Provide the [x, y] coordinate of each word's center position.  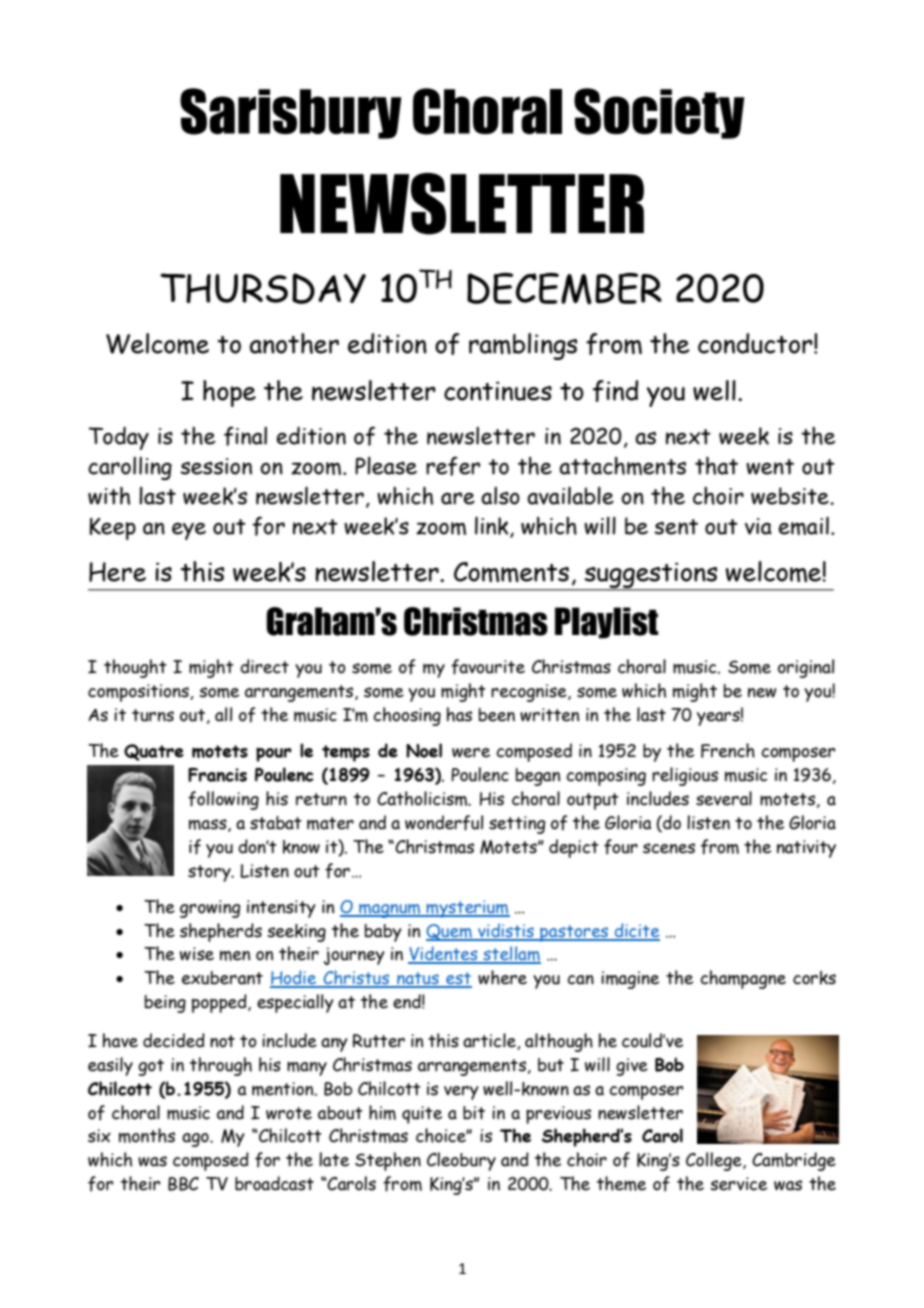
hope [229, 393]
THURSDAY [263, 288]
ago [196, 1140]
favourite [488, 667]
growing [210, 909]
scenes [669, 848]
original [806, 668]
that [716, 466]
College [715, 1161]
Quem [450, 932]
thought [135, 668]
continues [498, 391]
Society [659, 113]
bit [474, 1113]
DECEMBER [564, 289]
